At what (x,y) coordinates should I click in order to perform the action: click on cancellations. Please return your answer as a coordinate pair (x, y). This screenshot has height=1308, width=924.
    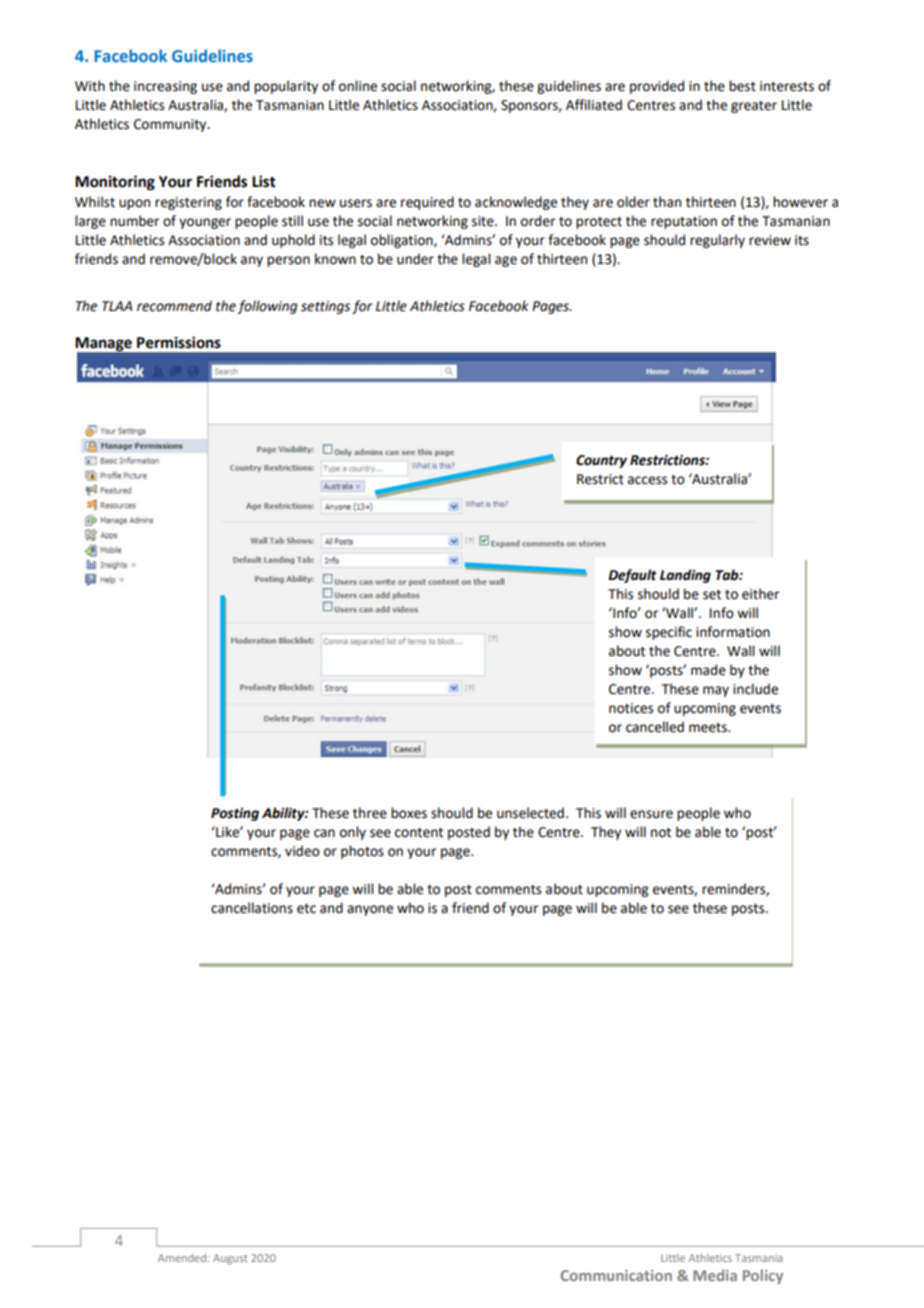
    Looking at the image, I should click on (252, 908).
